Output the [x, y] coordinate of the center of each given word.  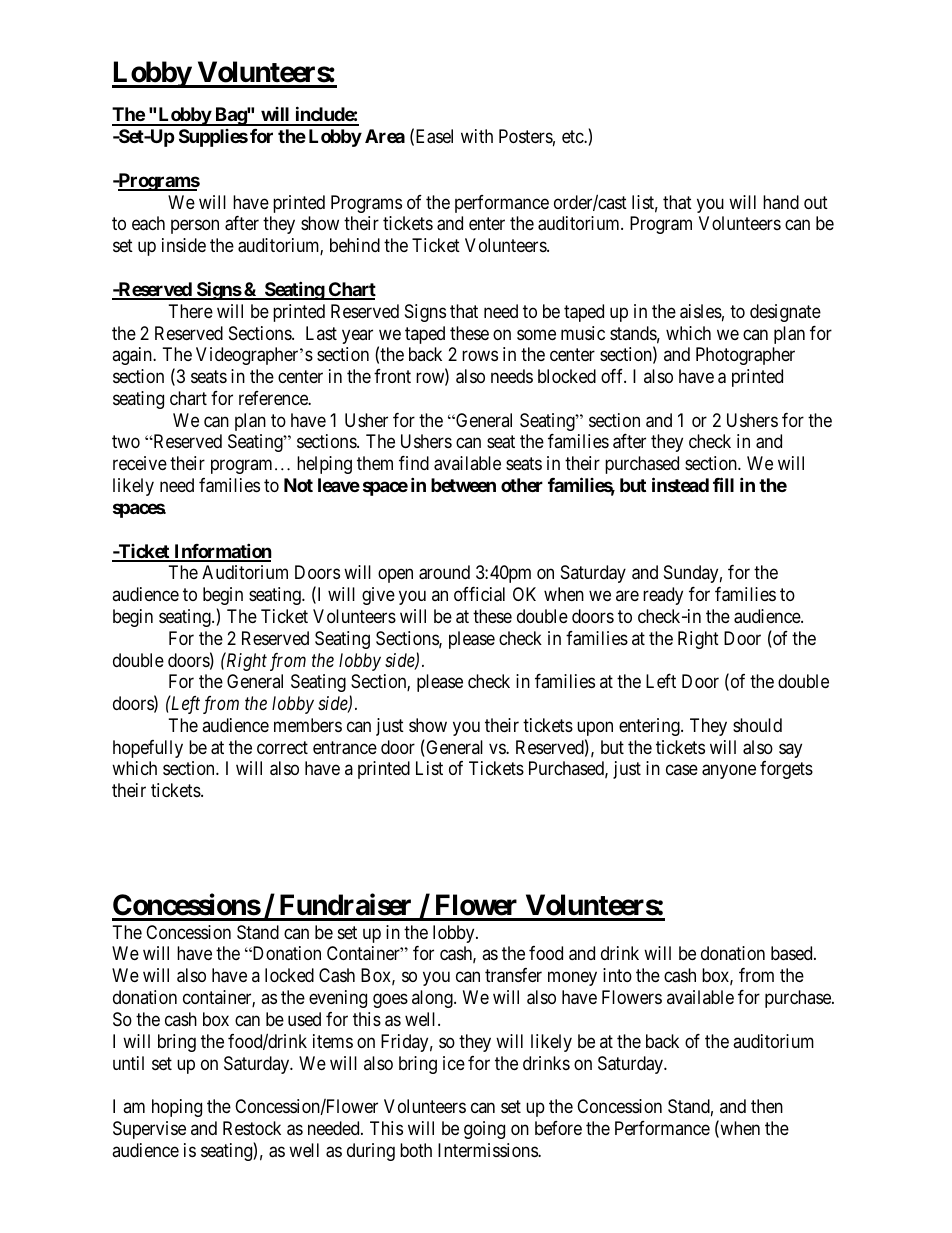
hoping [177, 1108]
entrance [345, 748]
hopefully [148, 749]
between [463, 485]
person [195, 227]
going [484, 1130]
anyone [729, 772]
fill [723, 484]
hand [781, 202]
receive [140, 463]
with [477, 136]
